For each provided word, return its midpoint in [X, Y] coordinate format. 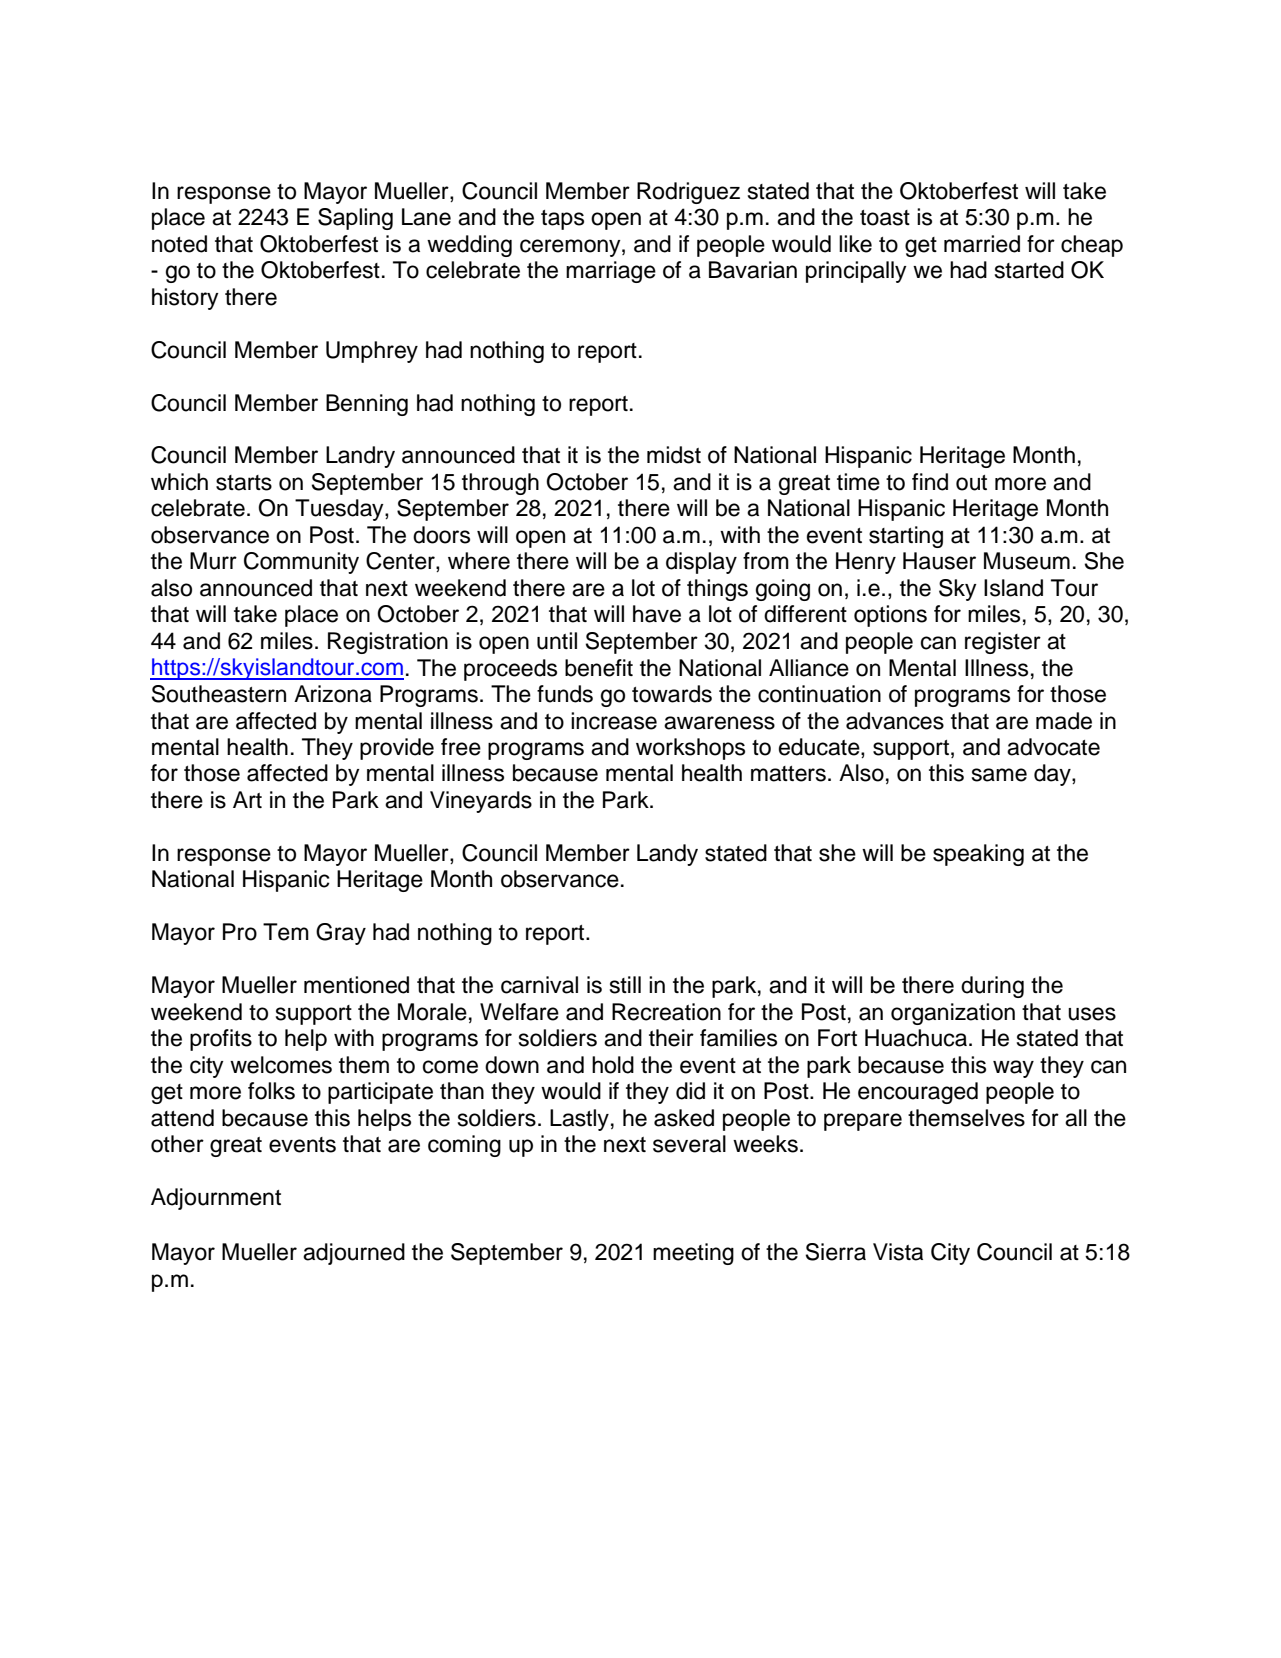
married [982, 244]
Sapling [355, 219]
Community [301, 563]
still [625, 985]
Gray [341, 934]
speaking [978, 855]
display [701, 563]
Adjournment [216, 1199]
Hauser [939, 561]
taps [562, 220]
